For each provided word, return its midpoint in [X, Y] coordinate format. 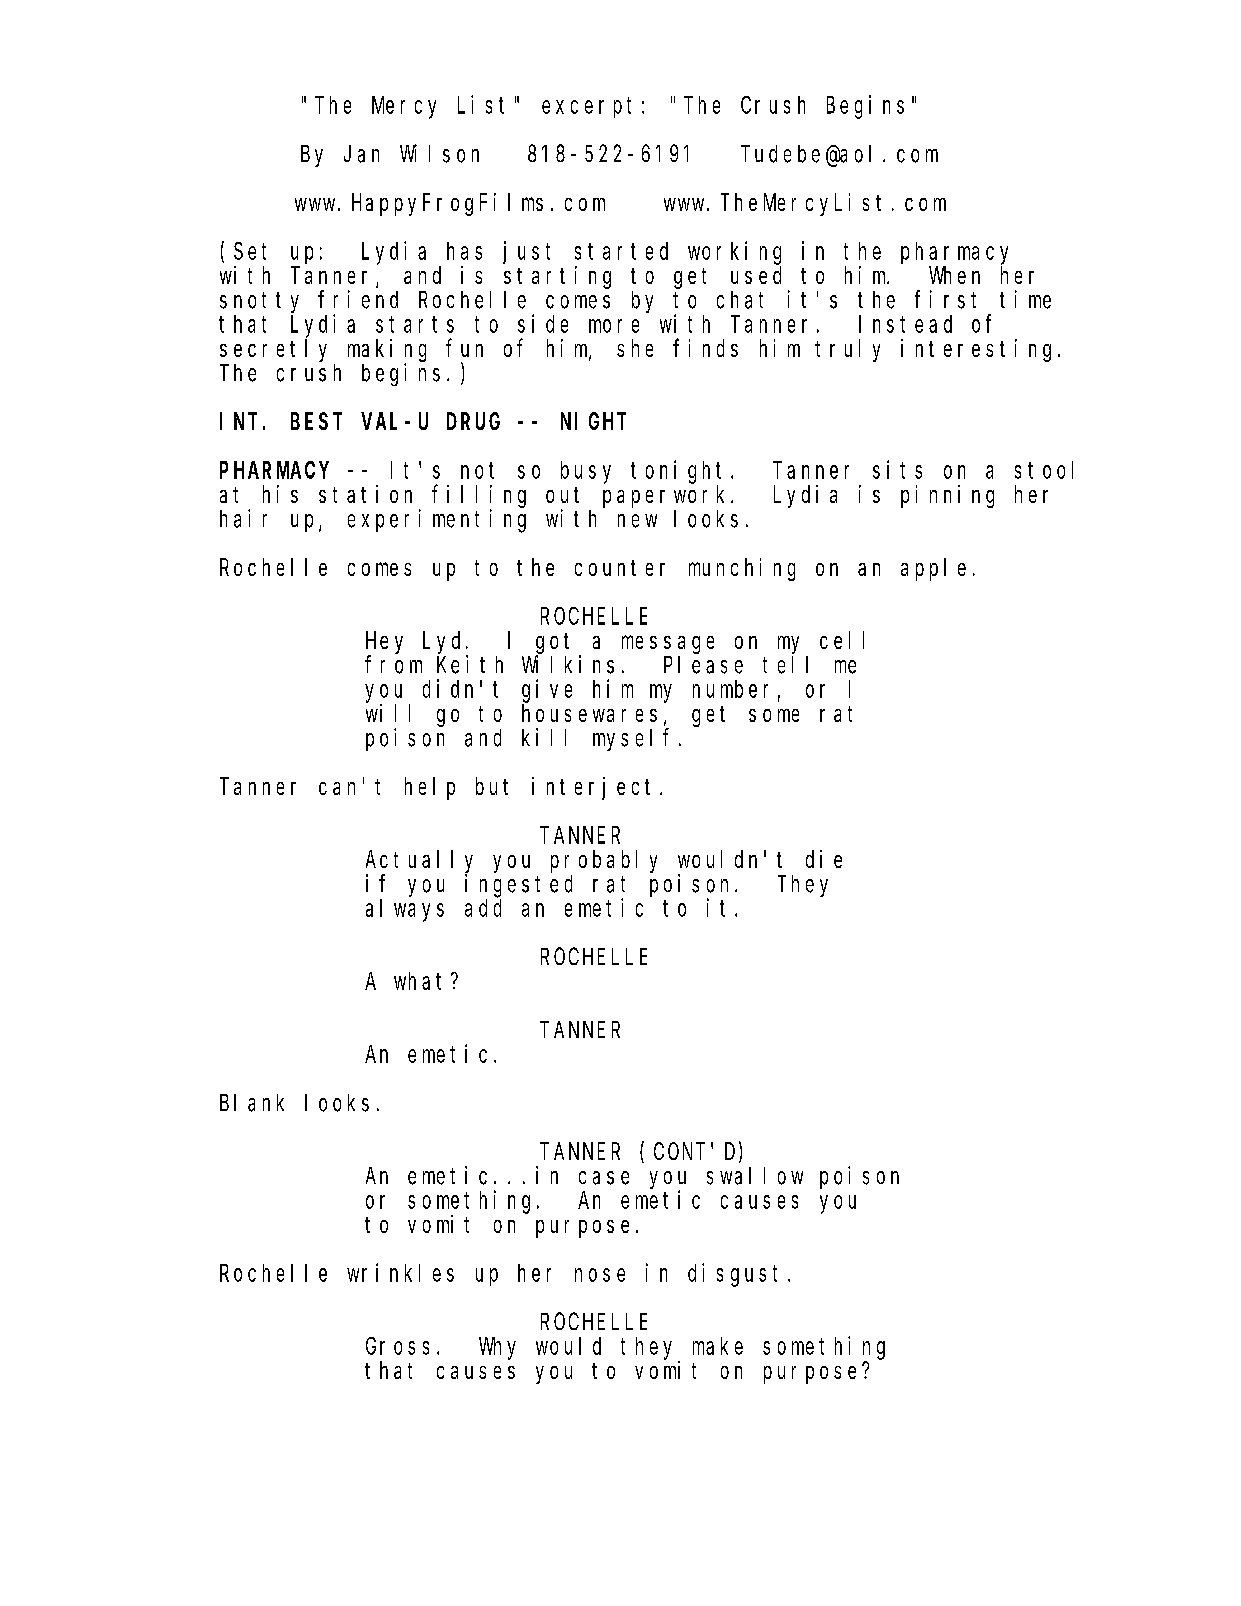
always [405, 910]
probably [604, 861]
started [621, 251]
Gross [397, 1346]
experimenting [437, 521]
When [954, 275]
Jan [361, 154]
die [824, 859]
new [637, 521]
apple [933, 569]
